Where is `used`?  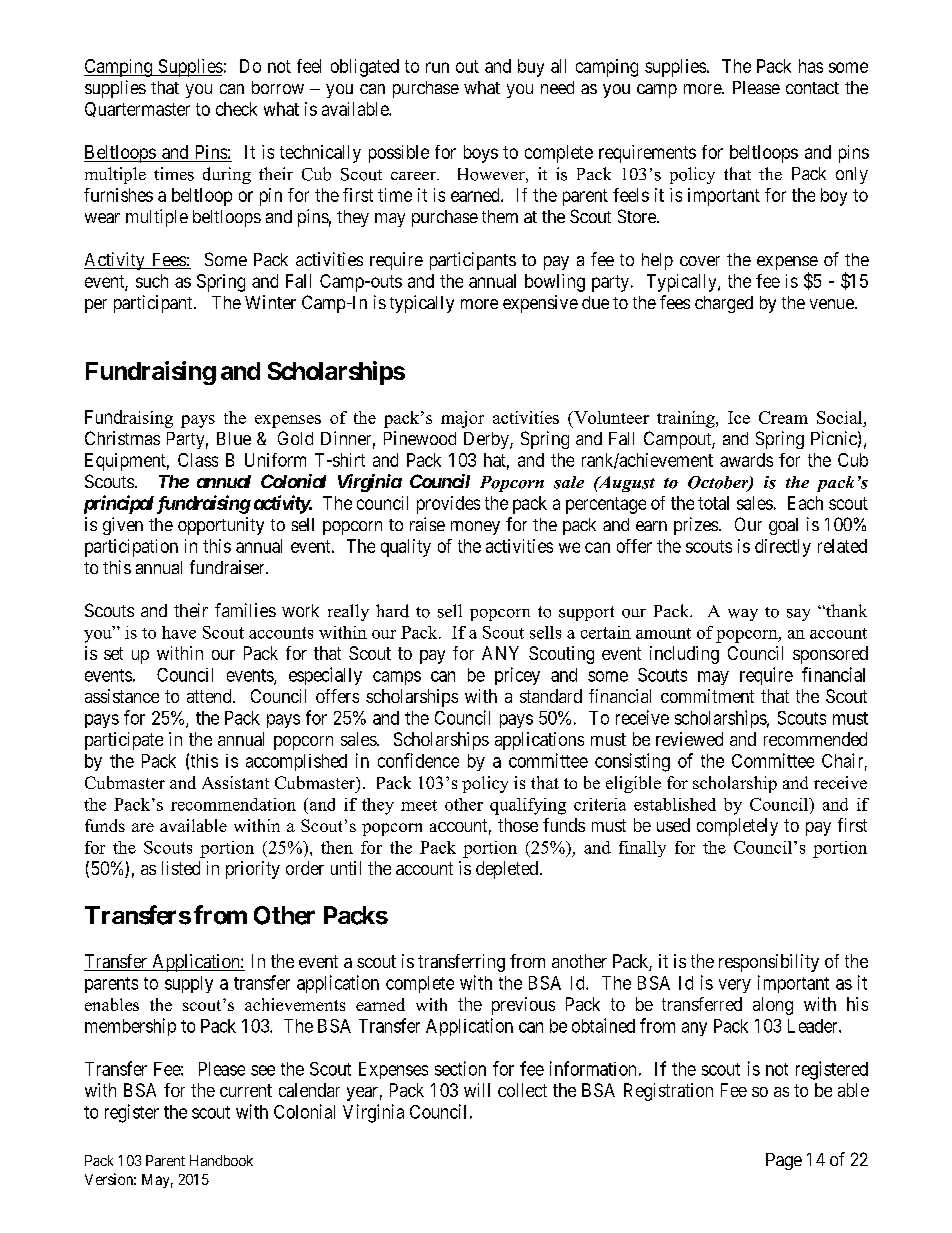
used is located at coordinates (673, 825).
